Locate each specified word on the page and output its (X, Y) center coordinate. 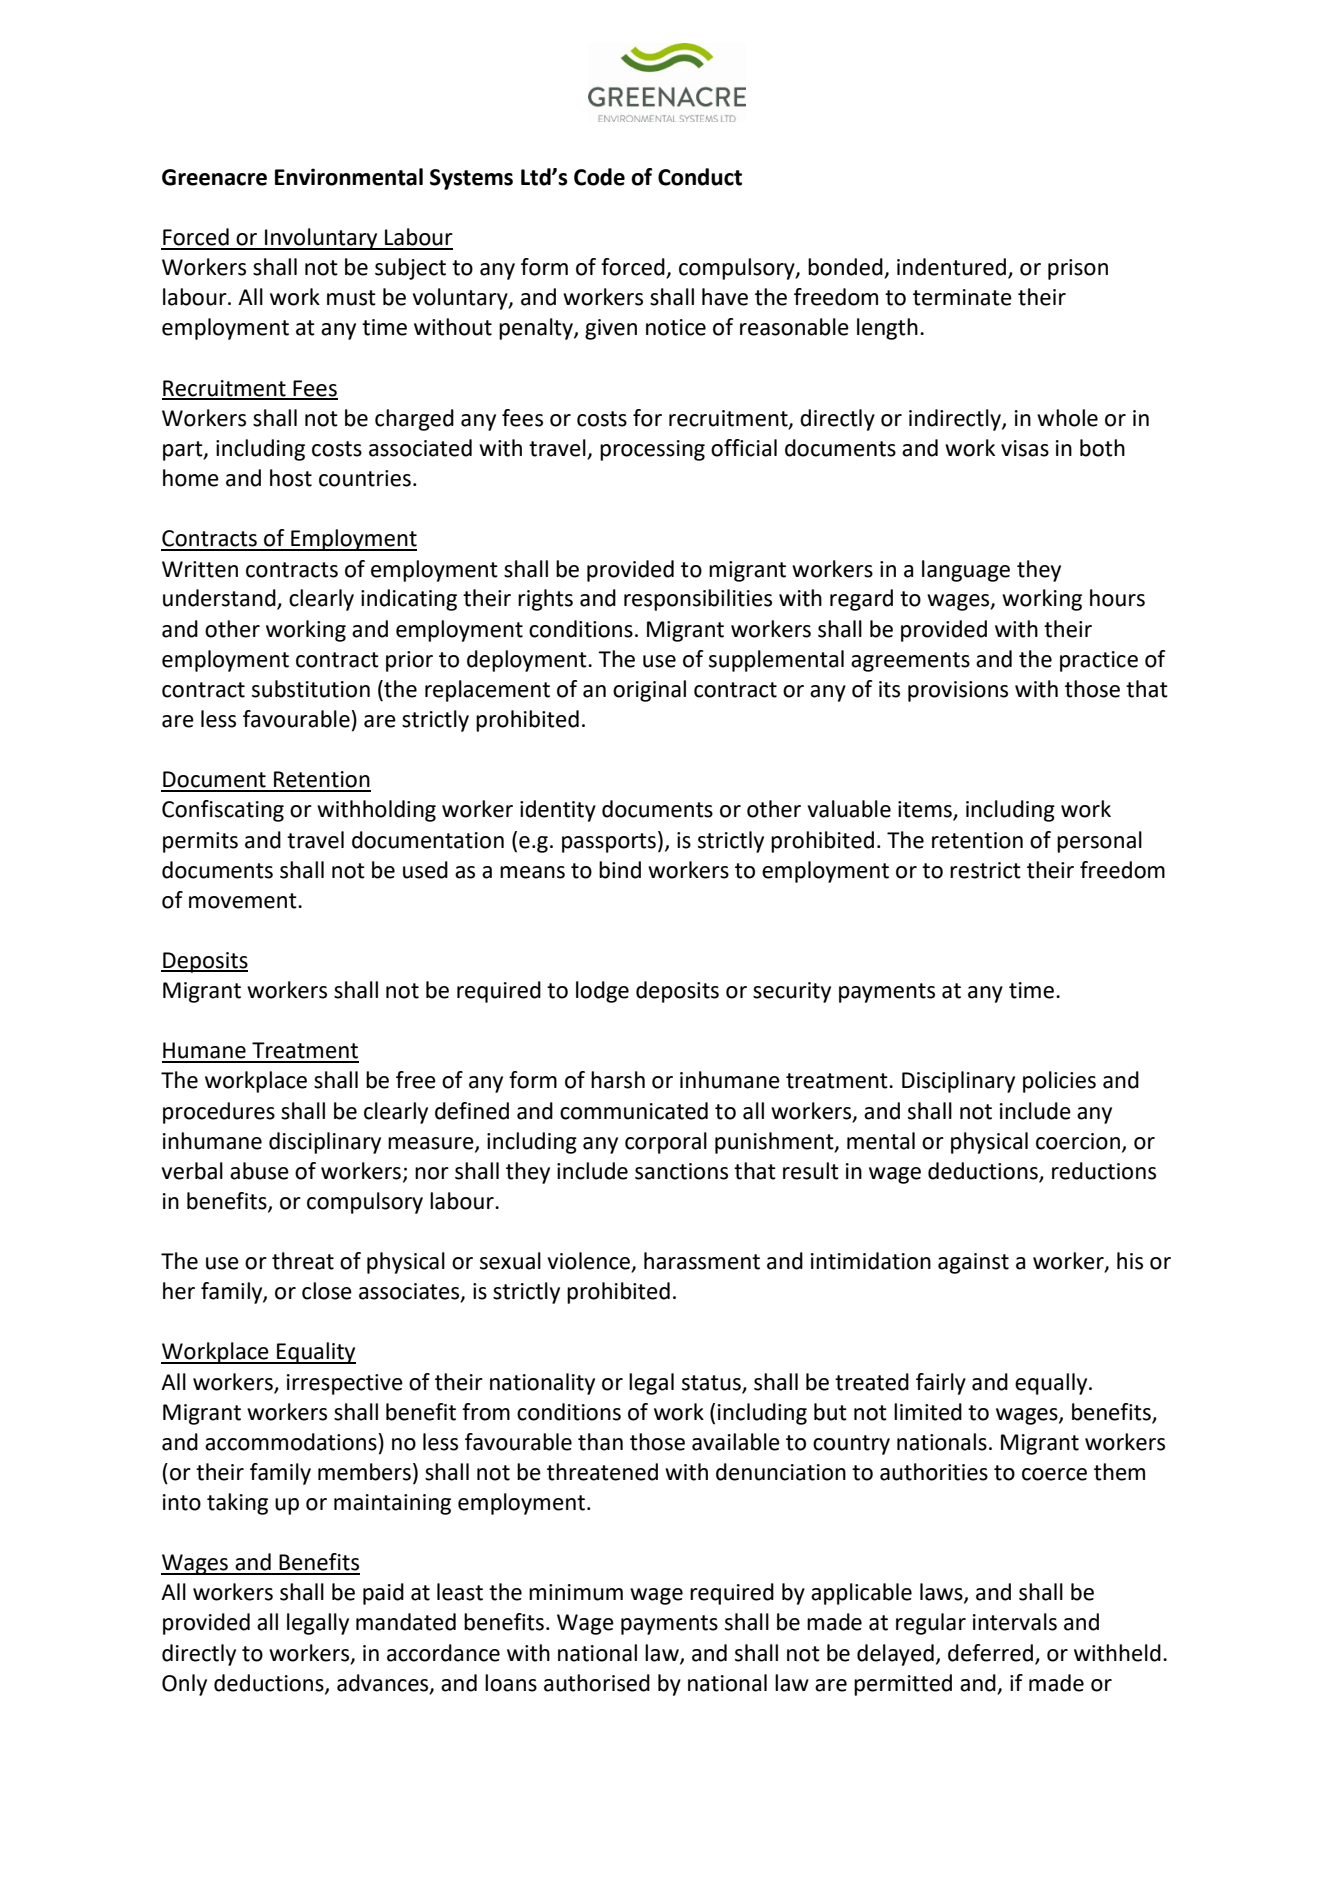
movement (244, 901)
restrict (985, 870)
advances (384, 1683)
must (351, 298)
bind (620, 870)
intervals (1015, 1622)
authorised (597, 1683)
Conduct (700, 177)
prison (1078, 269)
